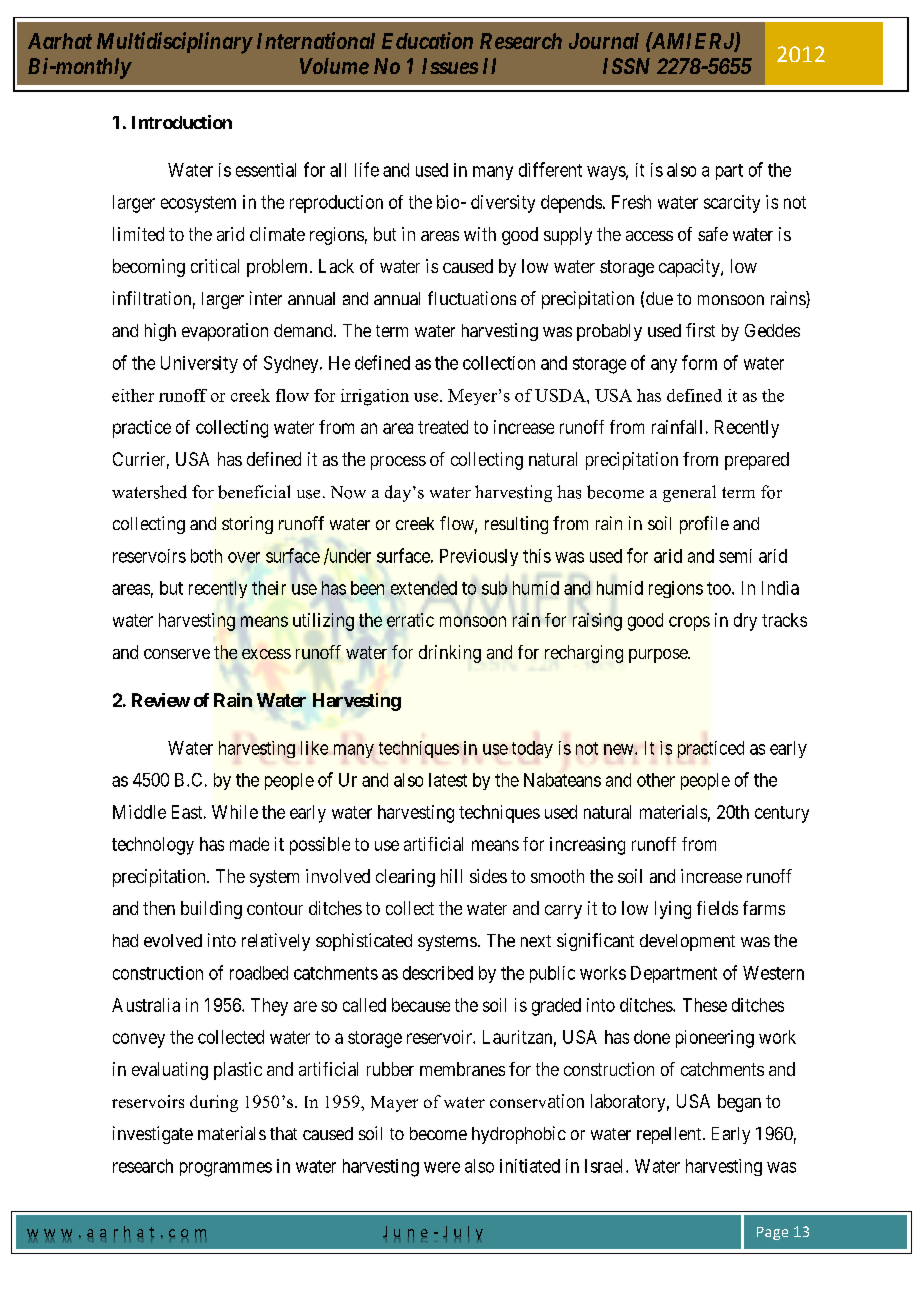  Describe the element at coordinates (689, 623) in the image. I see `crops` at that location.
